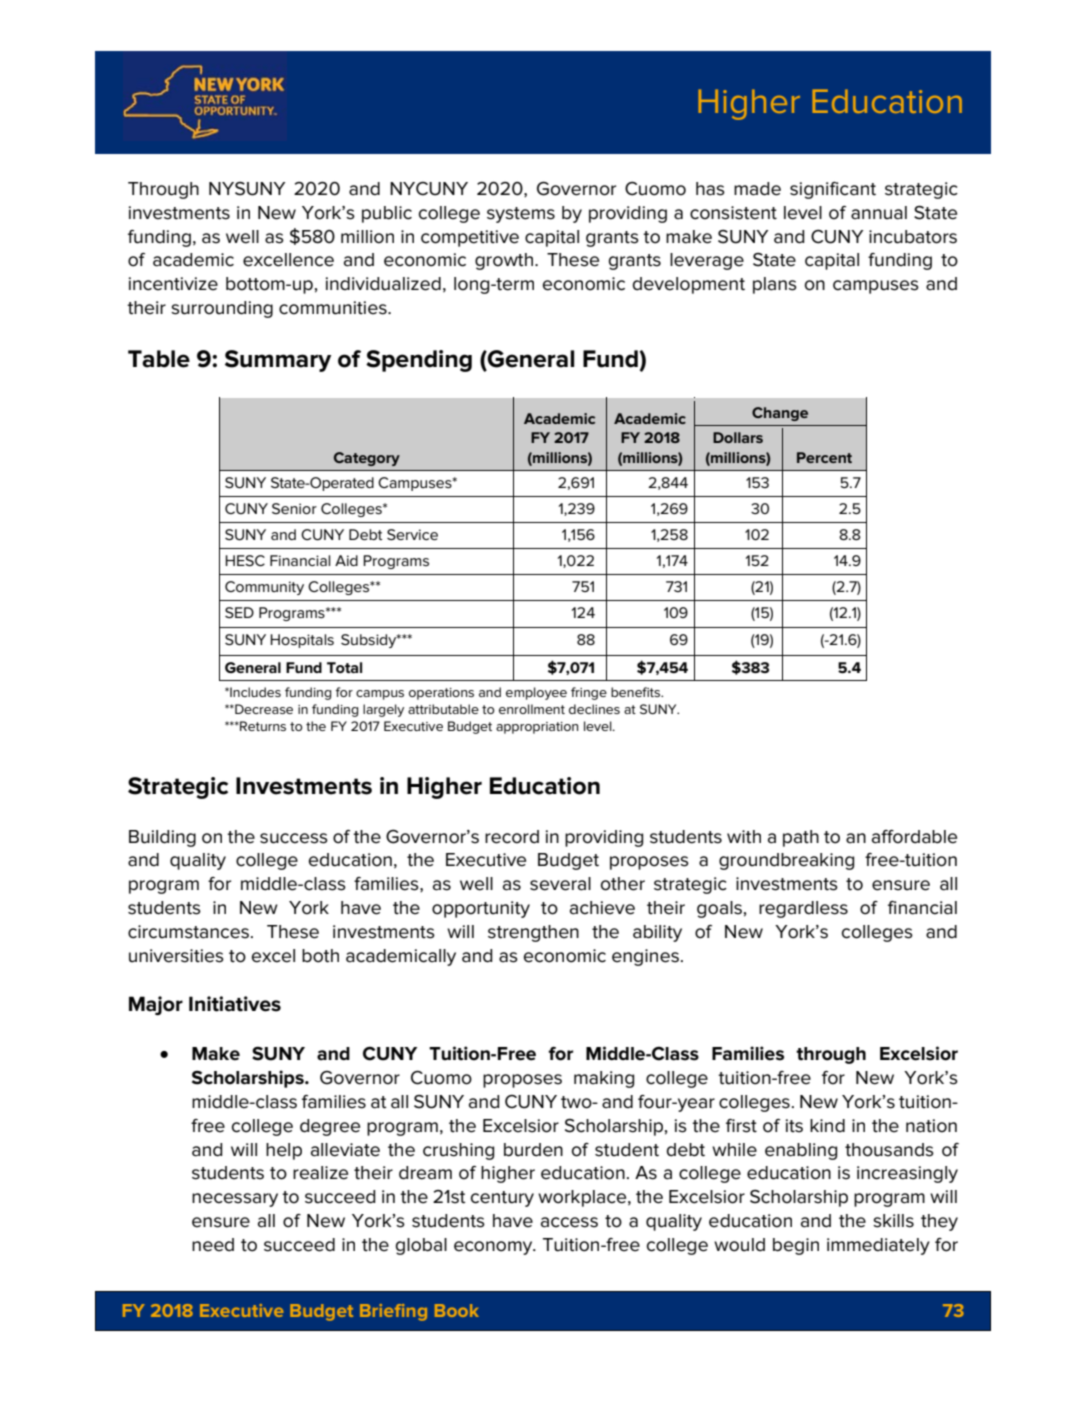 The image size is (1086, 1406). Describe the element at coordinates (239, 612) in the screenshot. I see `SED` at that location.
